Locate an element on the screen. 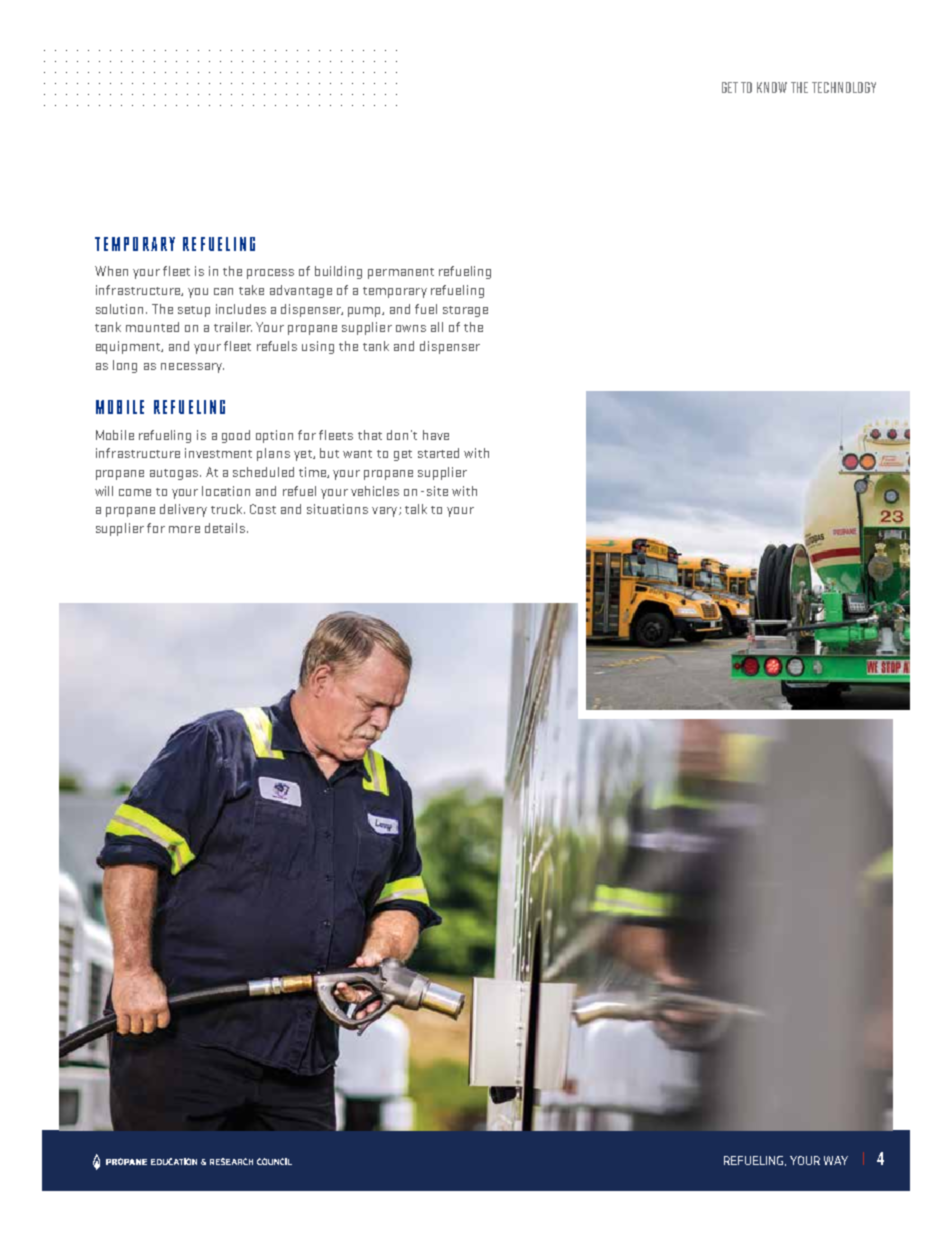  When is located at coordinates (111, 271).
